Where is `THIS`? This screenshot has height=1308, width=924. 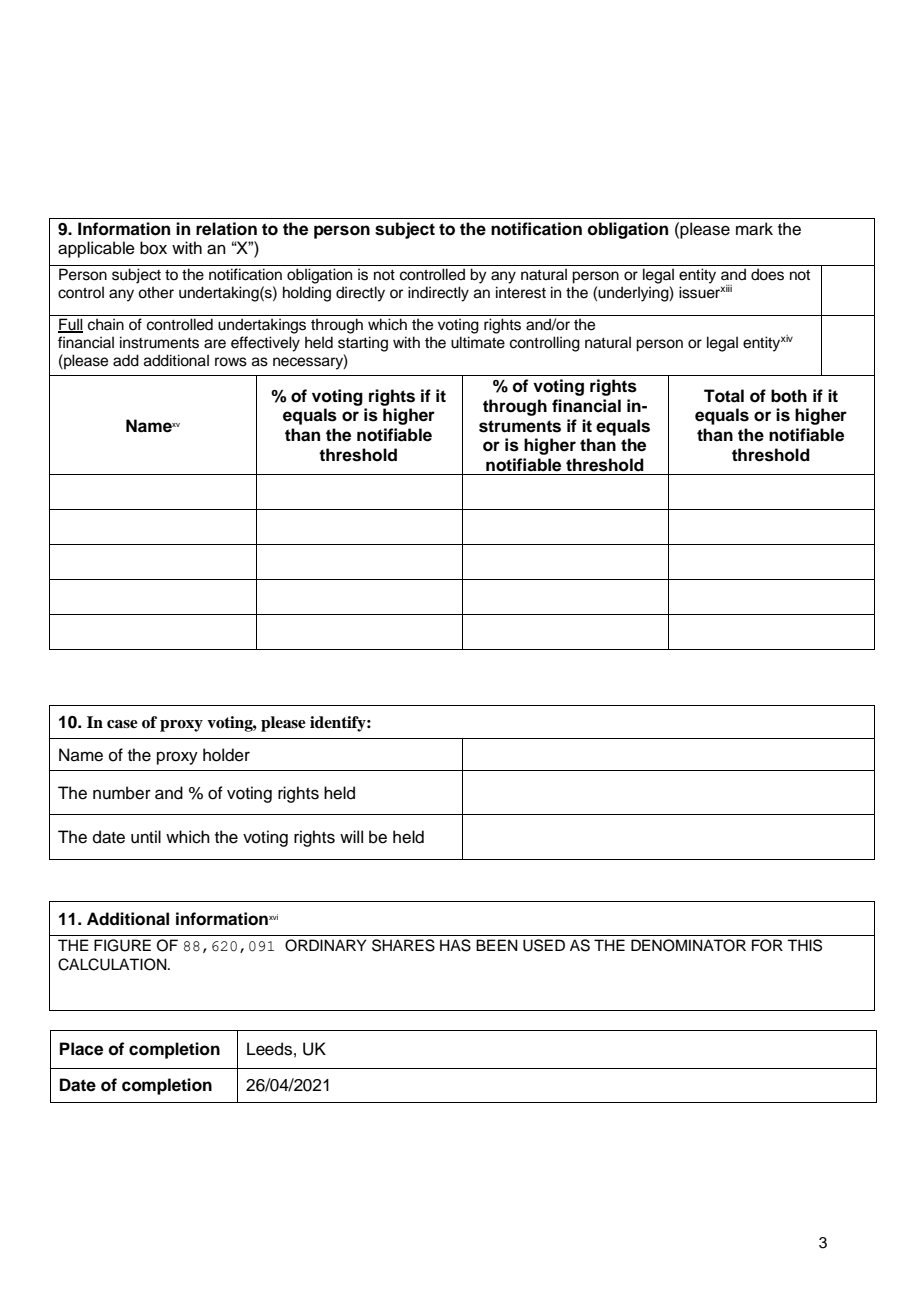
THIS is located at coordinates (804, 945).
